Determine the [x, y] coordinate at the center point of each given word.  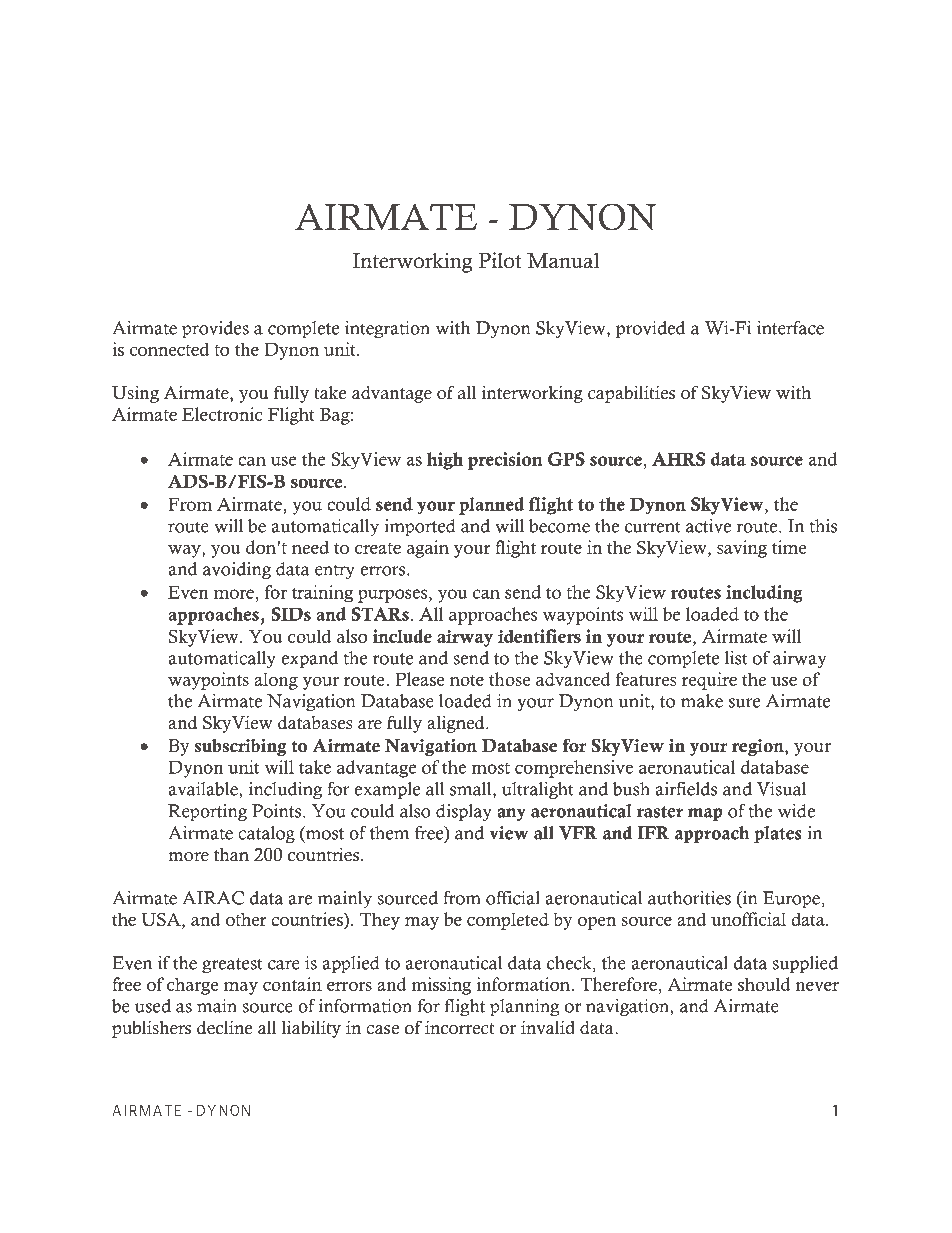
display [464, 813]
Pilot [500, 260]
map [705, 815]
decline [224, 1027]
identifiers [539, 636]
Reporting [207, 813]
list [736, 658]
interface [790, 328]
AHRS [678, 459]
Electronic [222, 414]
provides [215, 330]
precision [505, 461]
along [276, 681]
